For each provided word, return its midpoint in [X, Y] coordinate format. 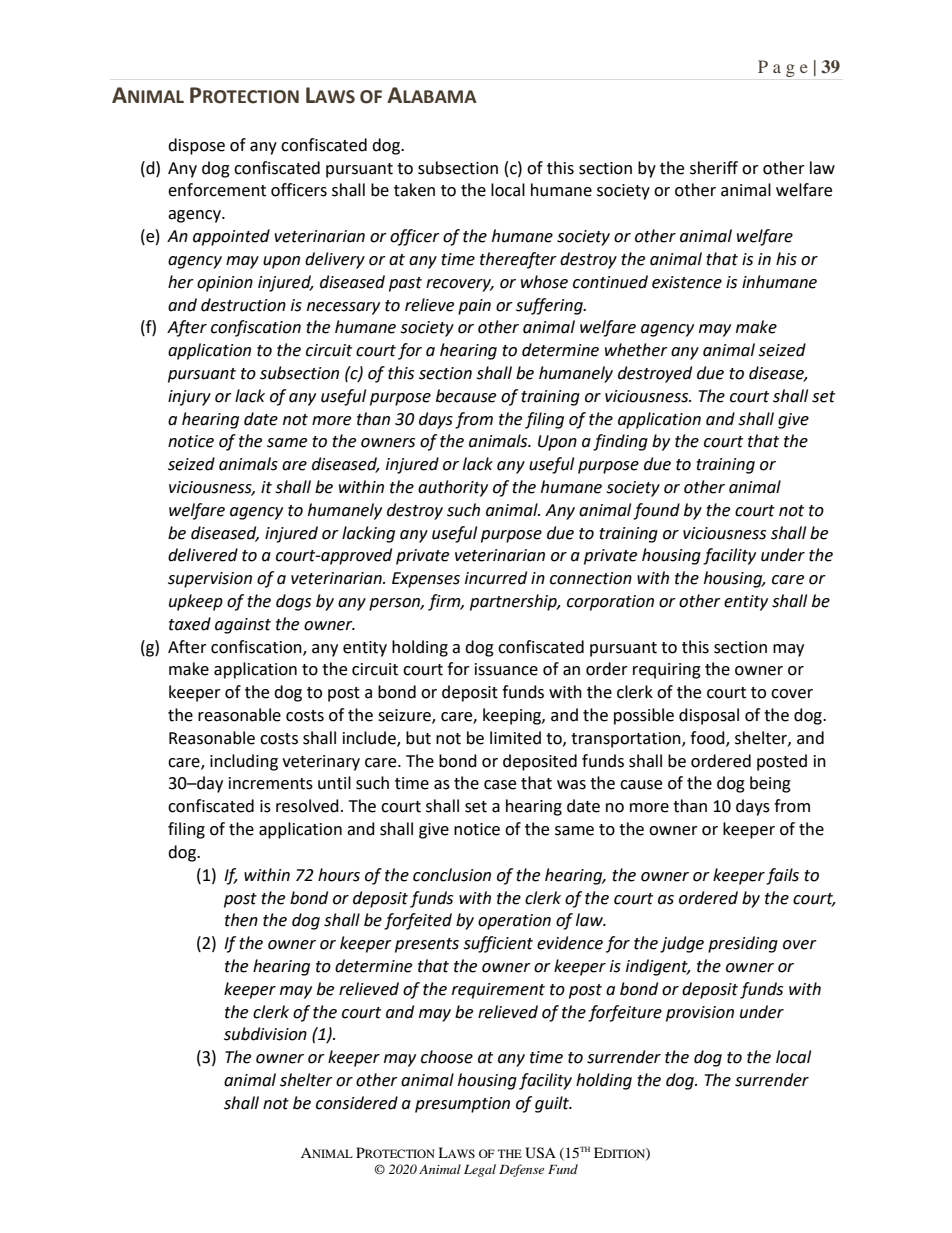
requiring [667, 671]
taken [414, 190]
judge [682, 944]
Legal [480, 1170]
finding [620, 442]
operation [514, 922]
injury [189, 398]
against [243, 626]
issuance [506, 669]
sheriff [714, 168]
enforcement [217, 190]
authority [453, 488]
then [241, 920]
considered [357, 1103]
